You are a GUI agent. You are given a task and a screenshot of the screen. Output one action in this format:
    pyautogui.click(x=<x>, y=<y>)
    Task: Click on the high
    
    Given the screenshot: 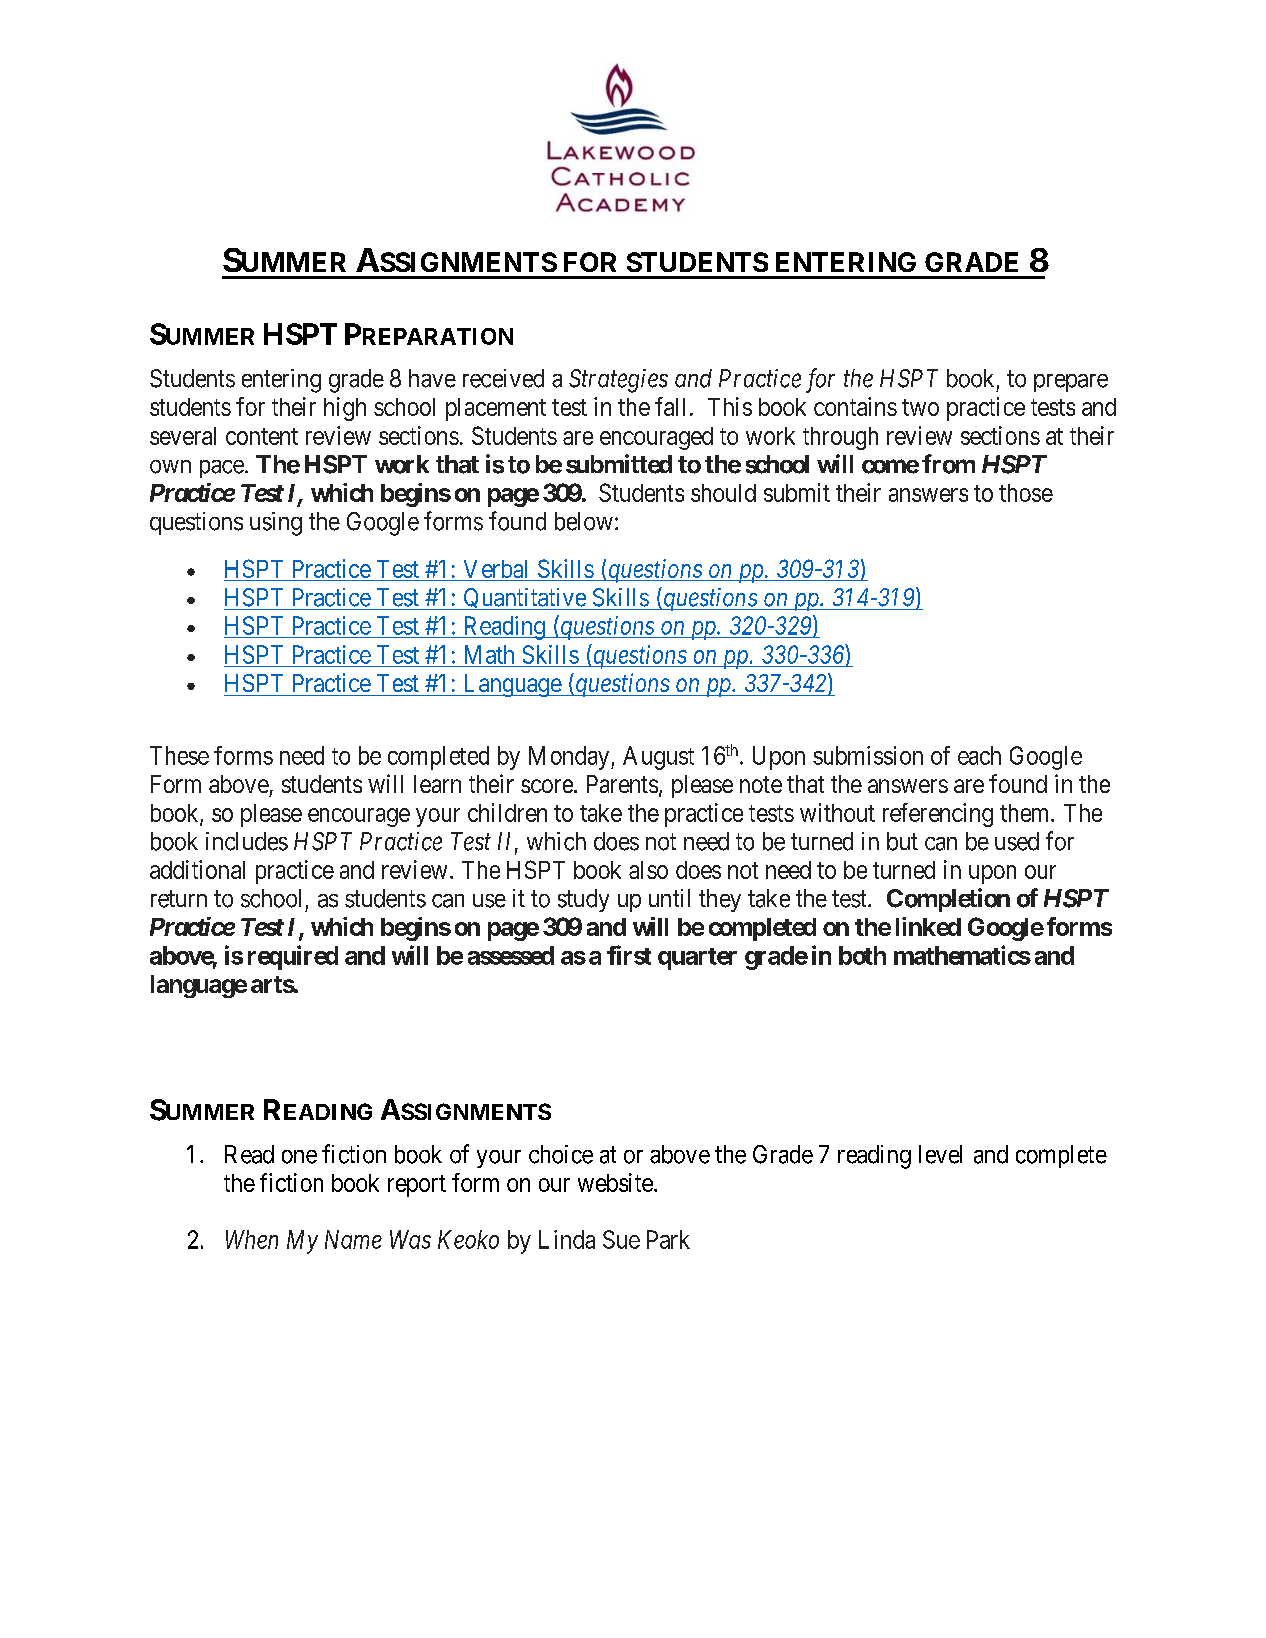 What is the action you would take?
    pyautogui.click(x=345, y=409)
